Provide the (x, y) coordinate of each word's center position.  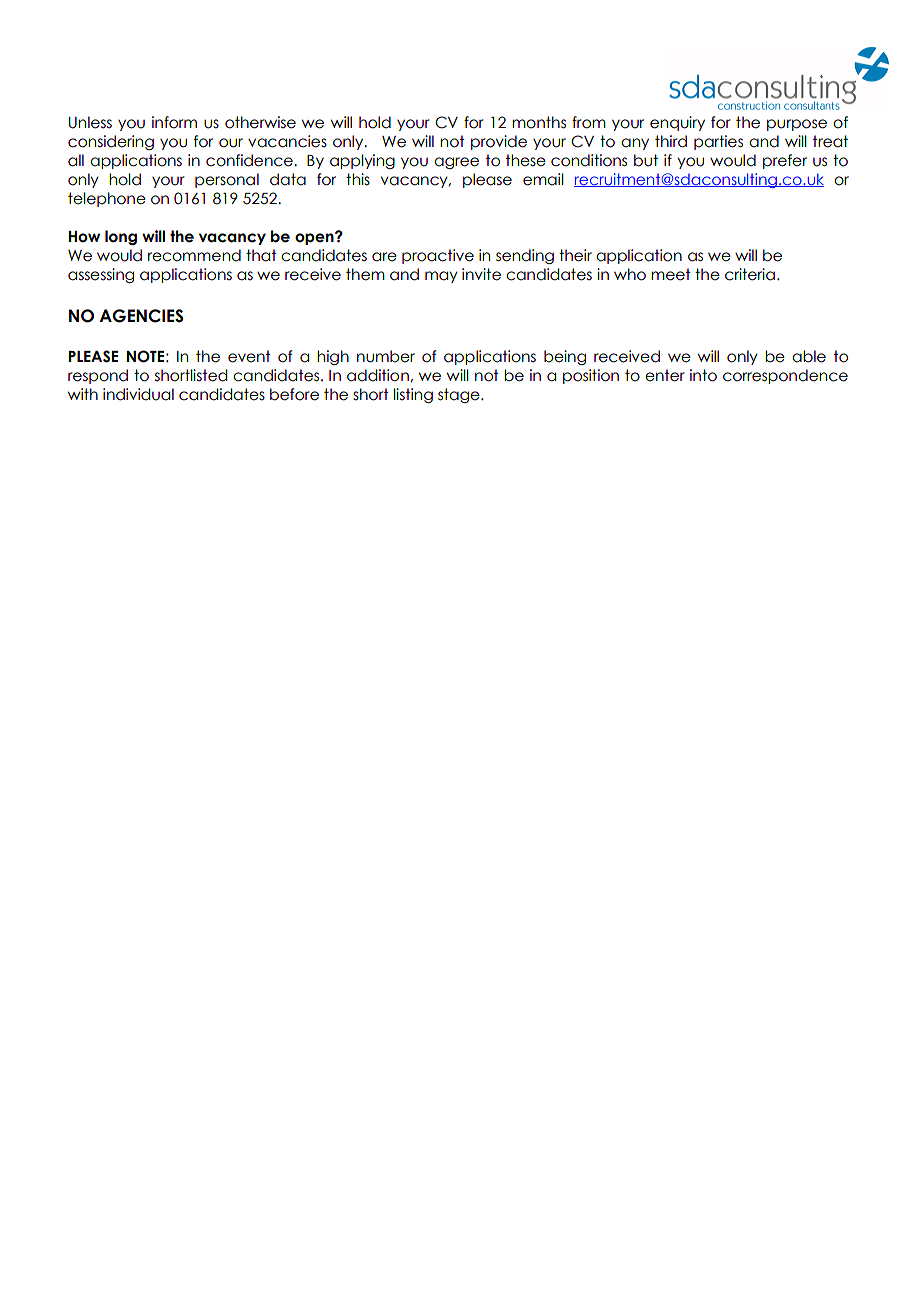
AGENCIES (141, 316)
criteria (750, 274)
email (543, 179)
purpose (797, 125)
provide (499, 142)
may (441, 277)
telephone (107, 199)
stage (460, 395)
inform (174, 122)
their (575, 255)
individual (138, 394)
